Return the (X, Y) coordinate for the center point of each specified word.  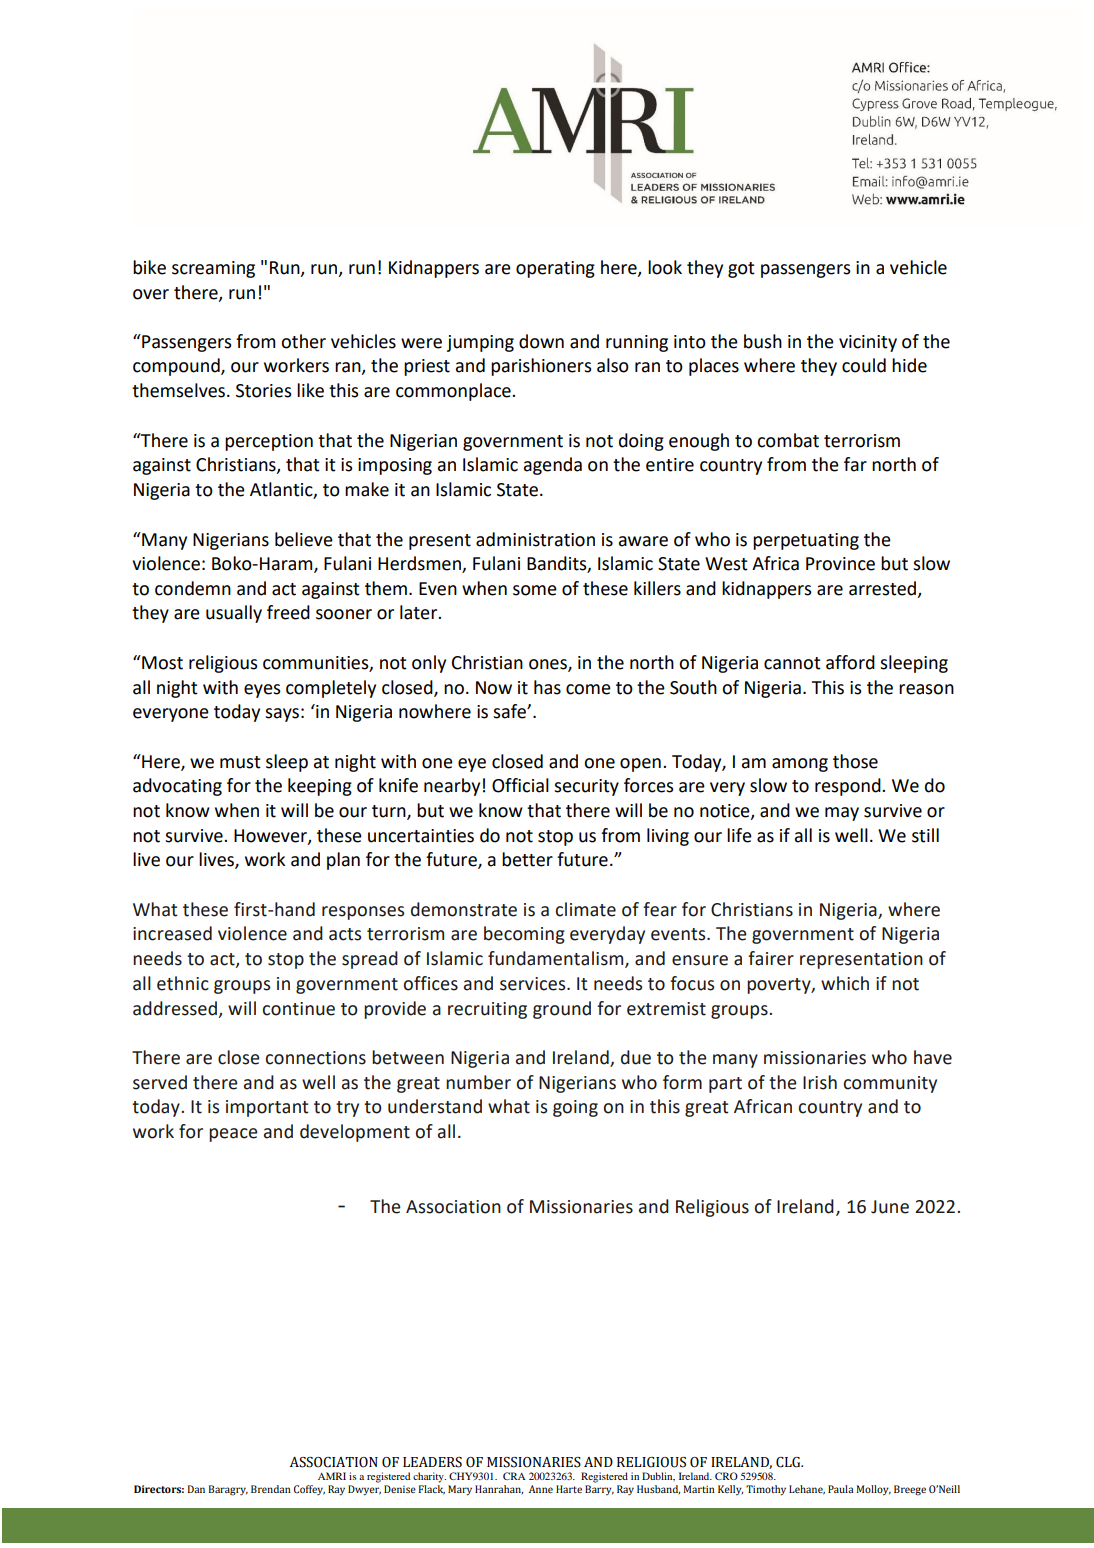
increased (172, 933)
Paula (841, 1489)
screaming (213, 269)
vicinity (868, 343)
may (842, 814)
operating (555, 269)
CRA (514, 1476)
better (527, 859)
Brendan (271, 1489)
